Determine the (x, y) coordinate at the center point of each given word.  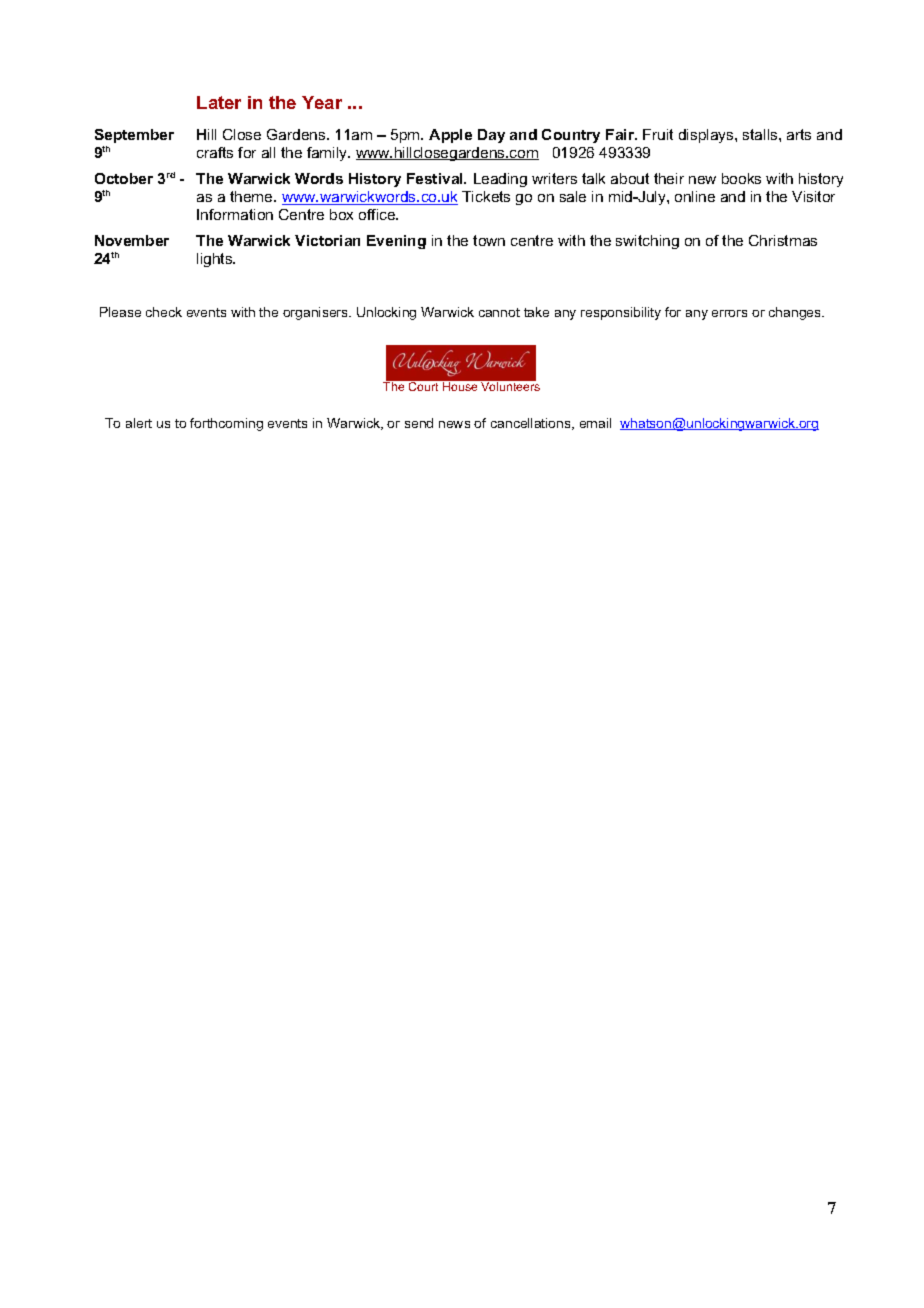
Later (219, 102)
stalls (761, 134)
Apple (450, 136)
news (454, 424)
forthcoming (226, 424)
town (489, 240)
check (164, 312)
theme (252, 196)
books (741, 178)
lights (216, 260)
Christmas (783, 240)
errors (729, 313)
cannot (499, 312)
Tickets (486, 196)
